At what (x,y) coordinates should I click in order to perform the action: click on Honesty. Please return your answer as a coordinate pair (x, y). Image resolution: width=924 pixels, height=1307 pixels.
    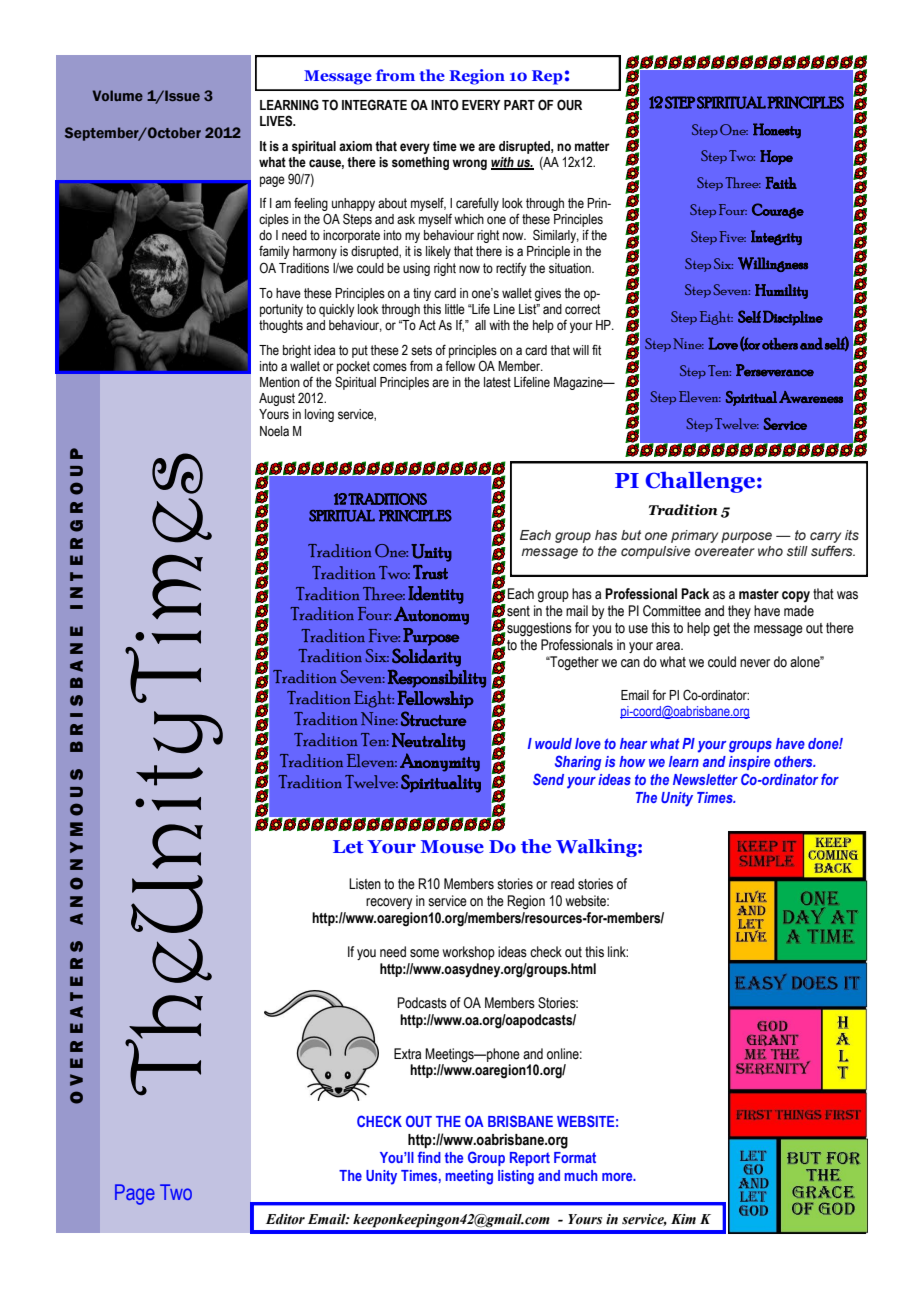
    Looking at the image, I should click on (777, 130).
